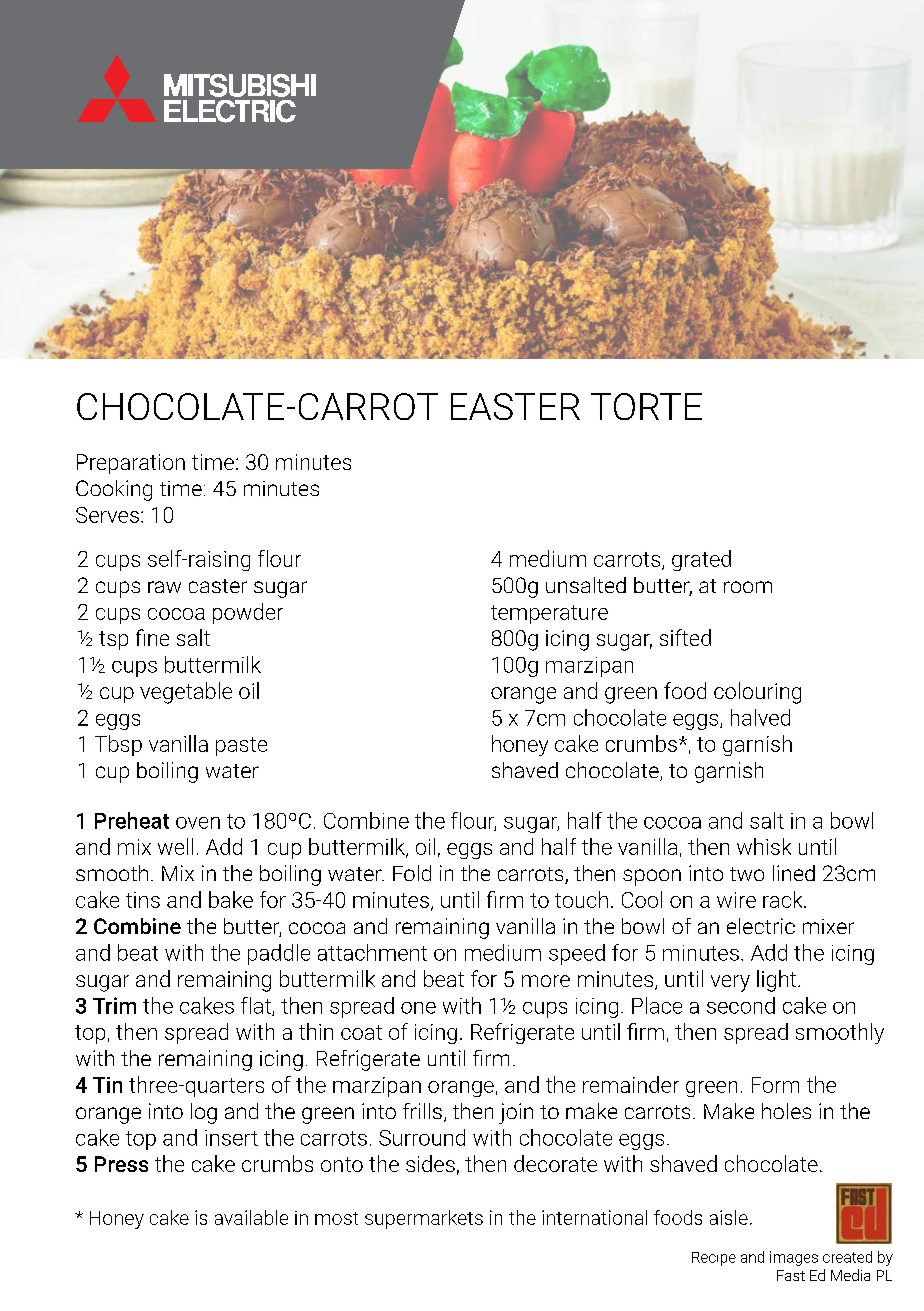  Describe the element at coordinates (251, 1217) in the screenshot. I see `available` at that location.
